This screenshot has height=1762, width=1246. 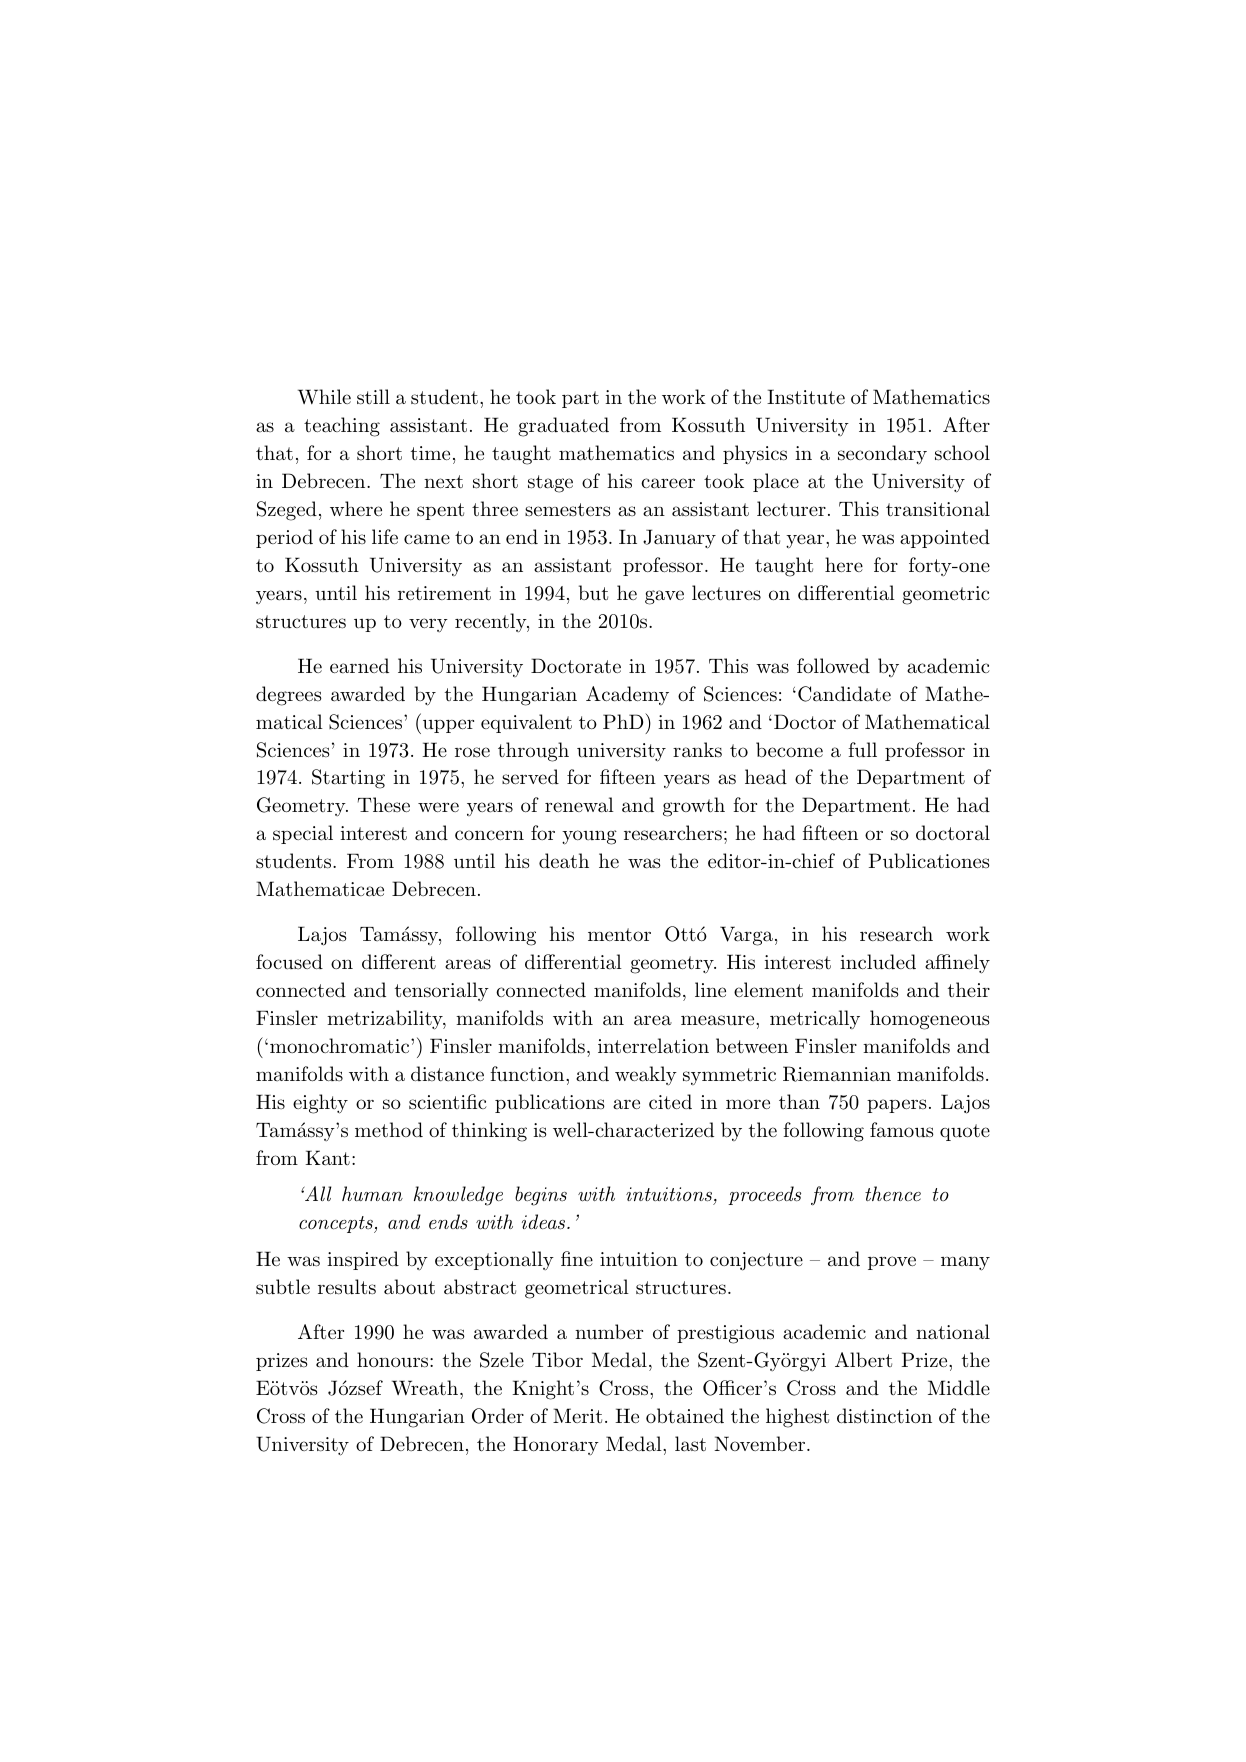 What do you see at coordinates (882, 455) in the screenshot?
I see `secondary` at bounding box center [882, 455].
